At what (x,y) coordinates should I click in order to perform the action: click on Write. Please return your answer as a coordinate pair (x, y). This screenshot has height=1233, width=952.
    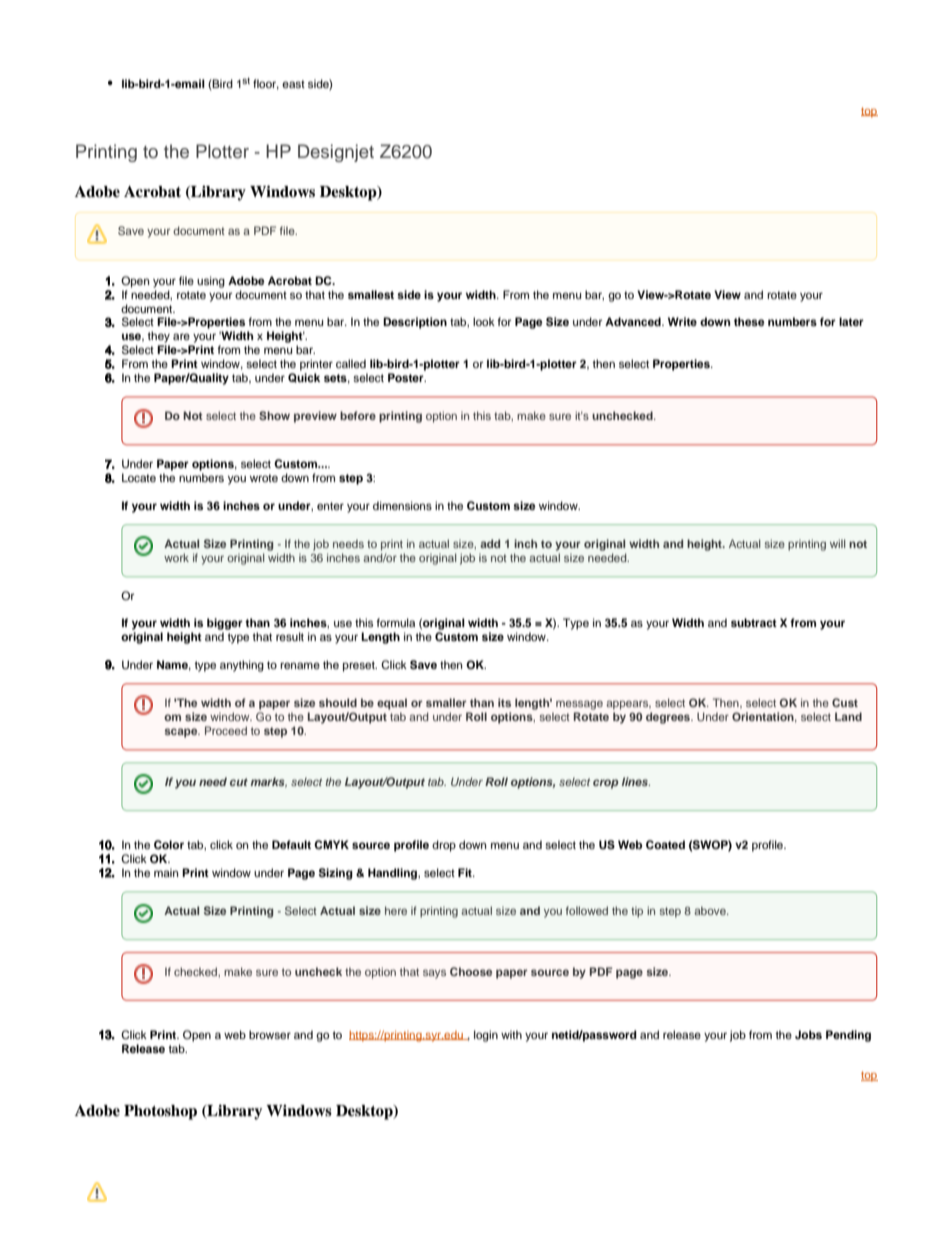
    Looking at the image, I should click on (682, 321).
